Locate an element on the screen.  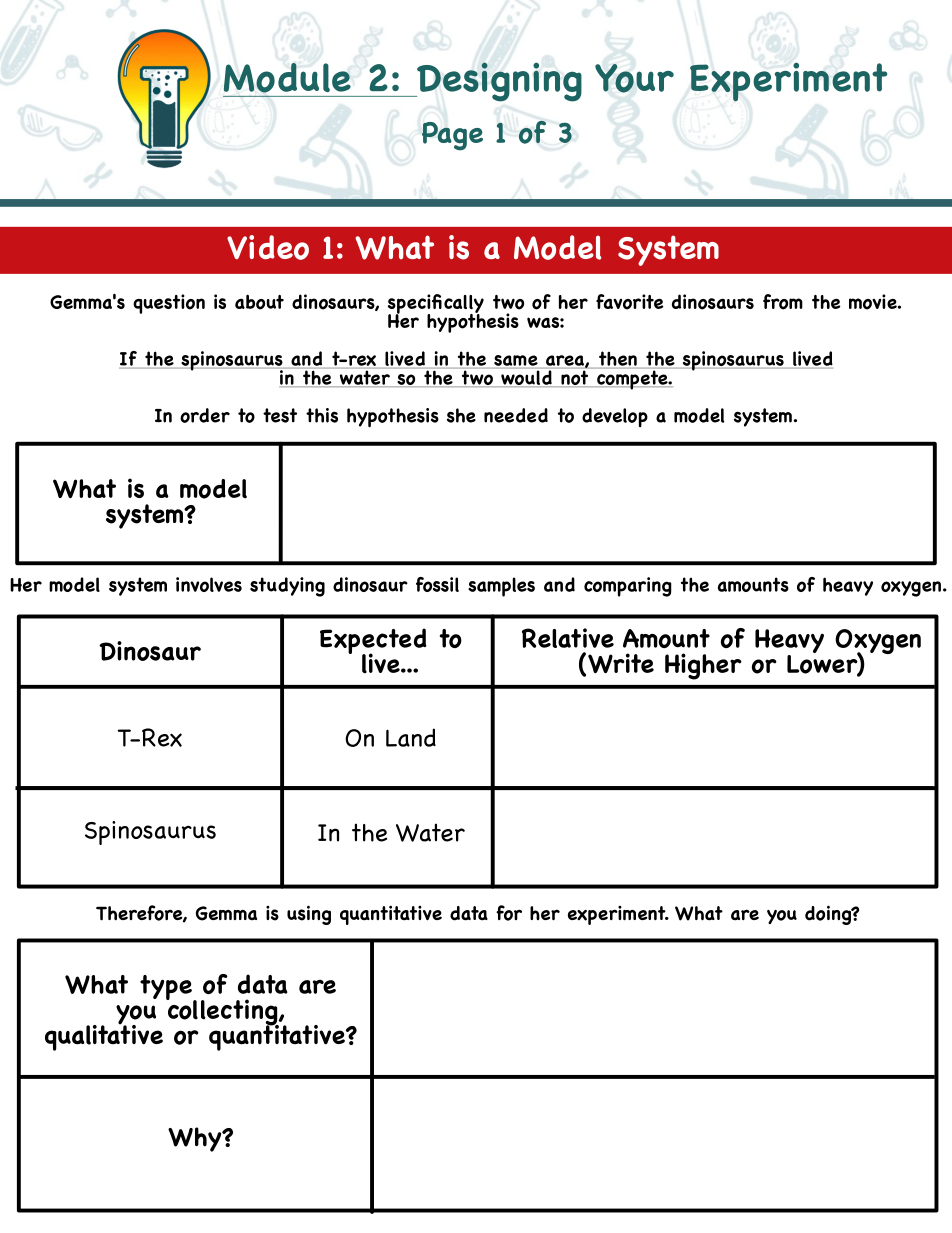
Land is located at coordinates (411, 737).
